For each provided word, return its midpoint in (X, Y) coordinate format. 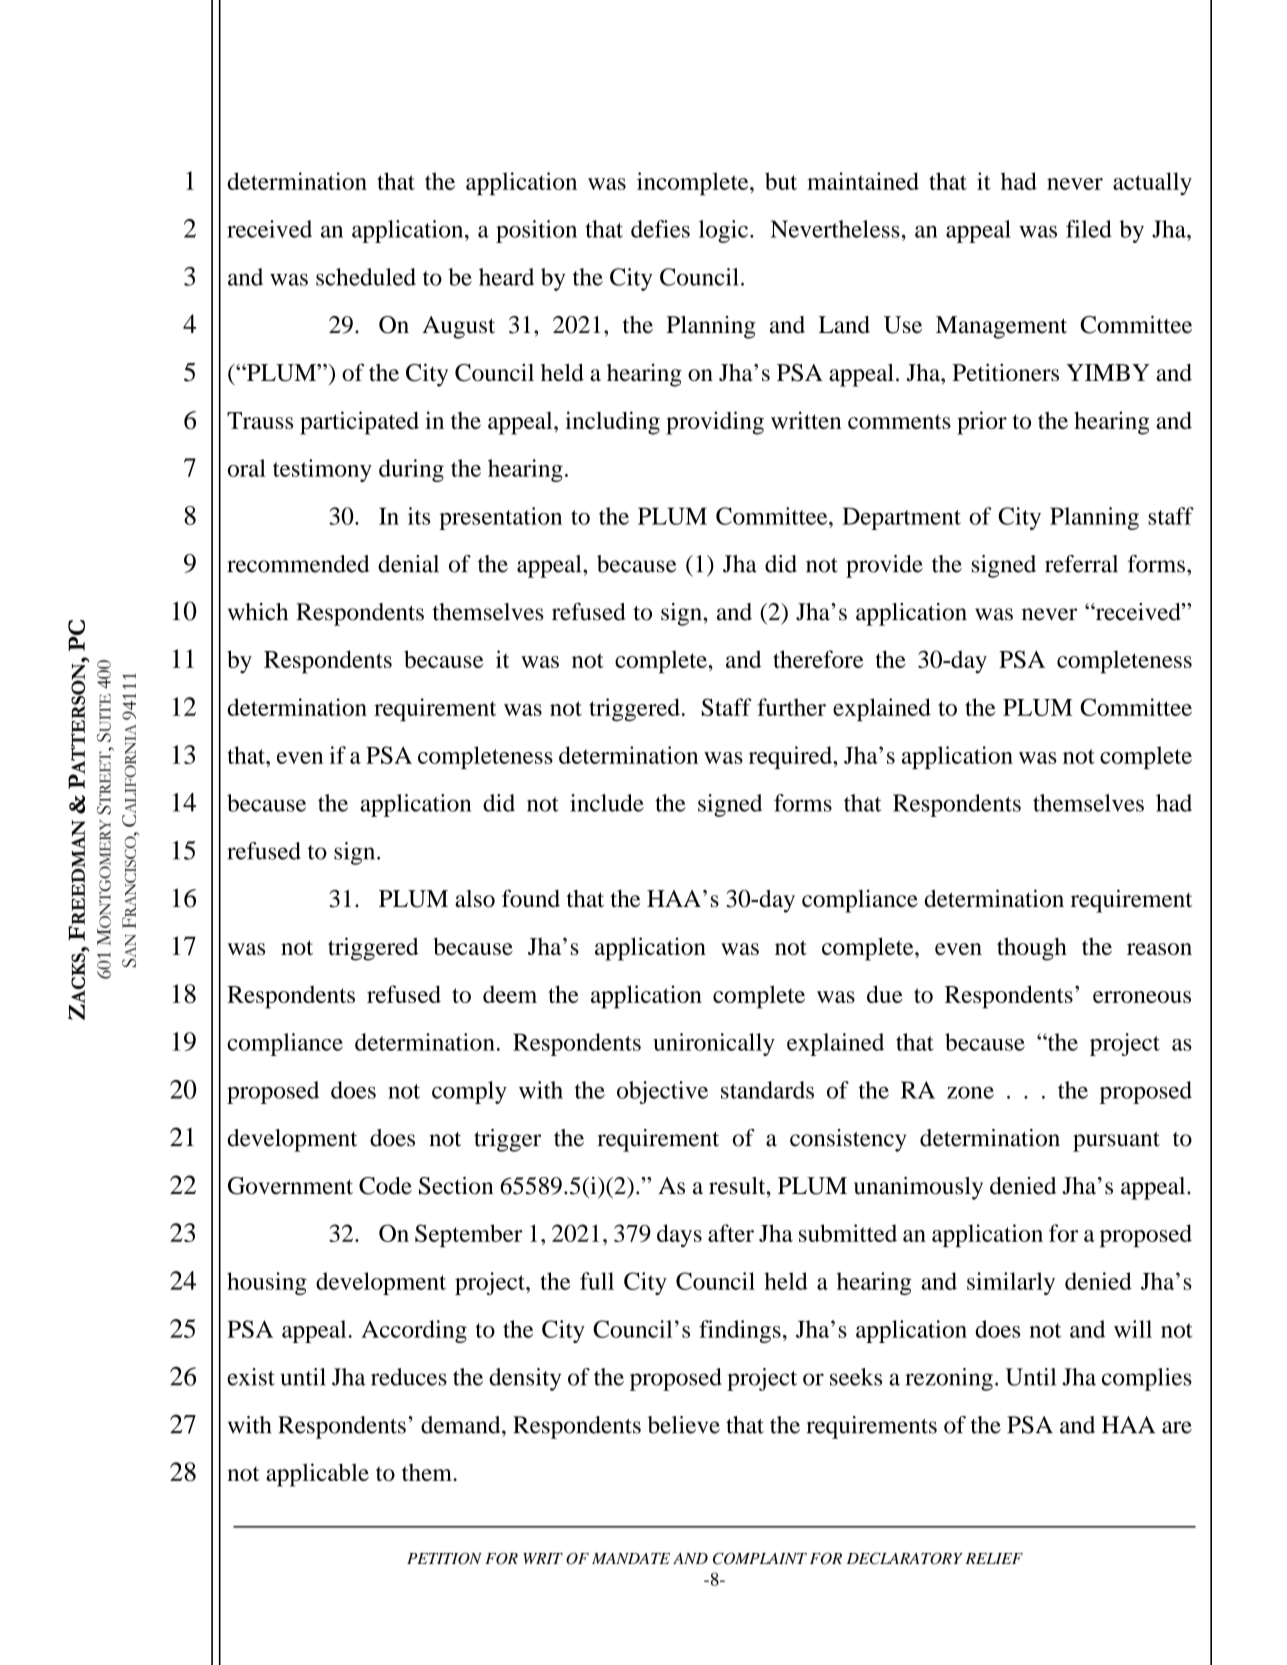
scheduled (366, 277)
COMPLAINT (760, 1558)
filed (1089, 229)
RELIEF (994, 1558)
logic (723, 231)
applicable (317, 1475)
